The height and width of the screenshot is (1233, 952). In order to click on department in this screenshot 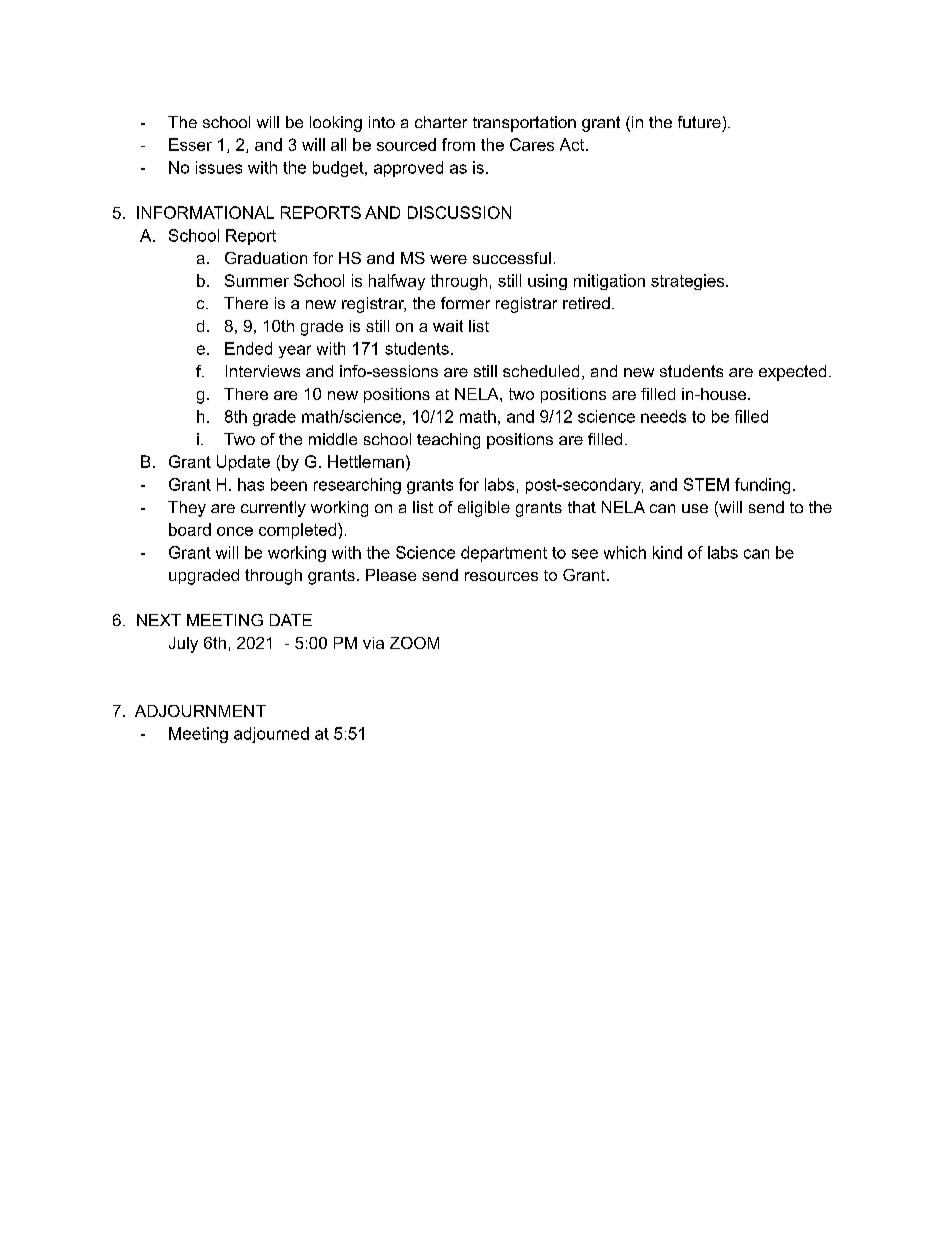, I will do `click(504, 554)`.
